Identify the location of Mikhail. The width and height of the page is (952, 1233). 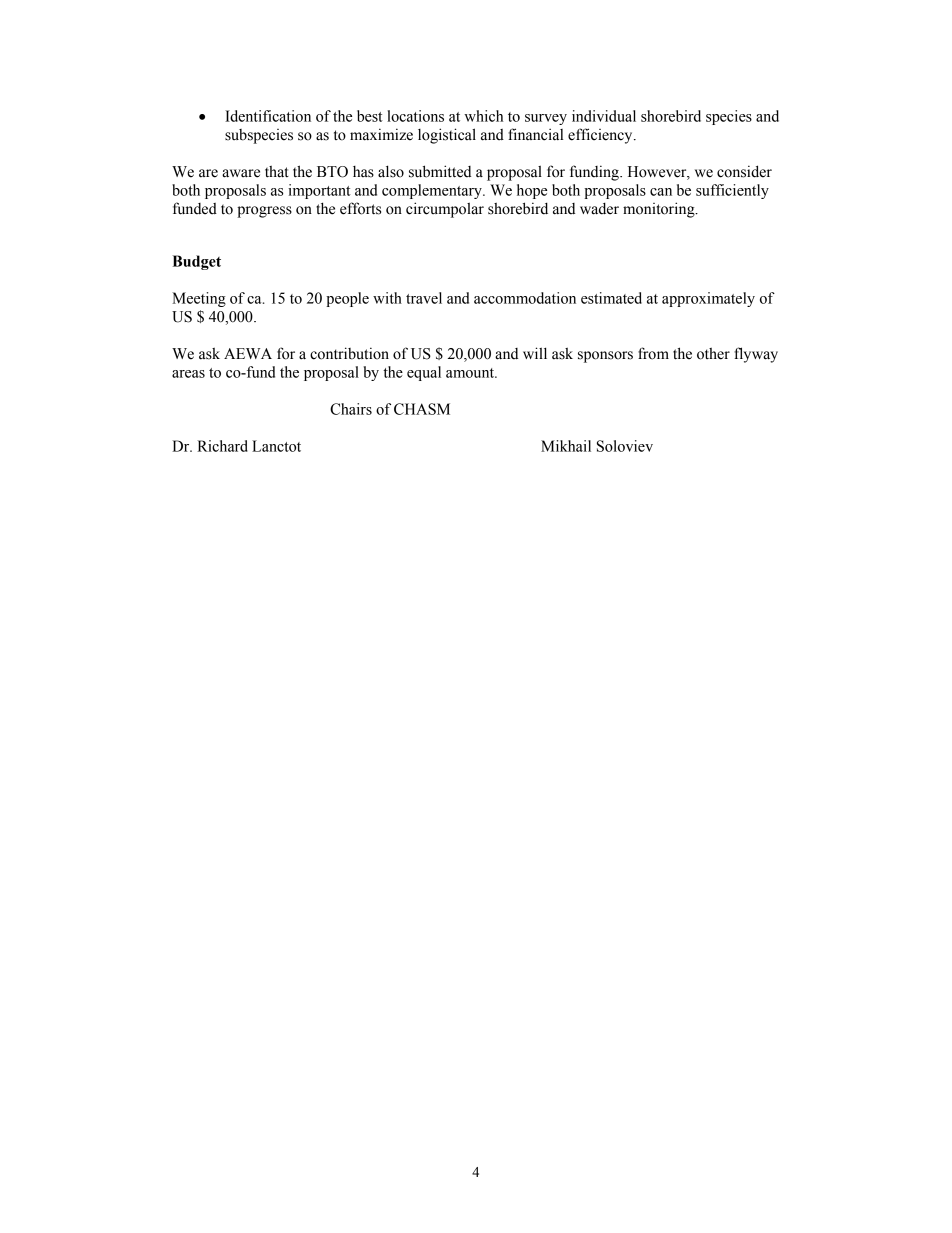
(566, 446).
